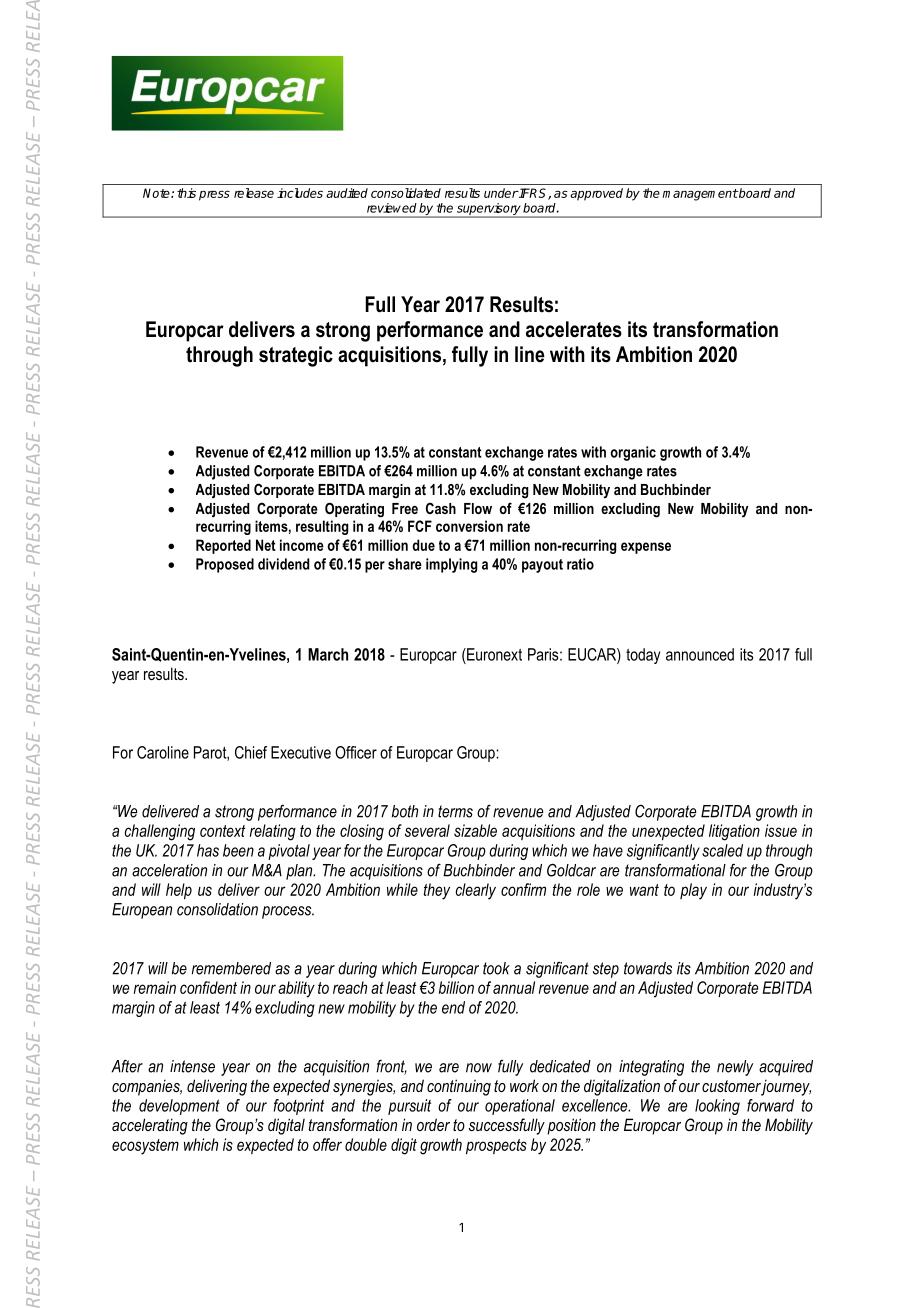  Describe the element at coordinates (222, 831) in the document. I see `context` at that location.
